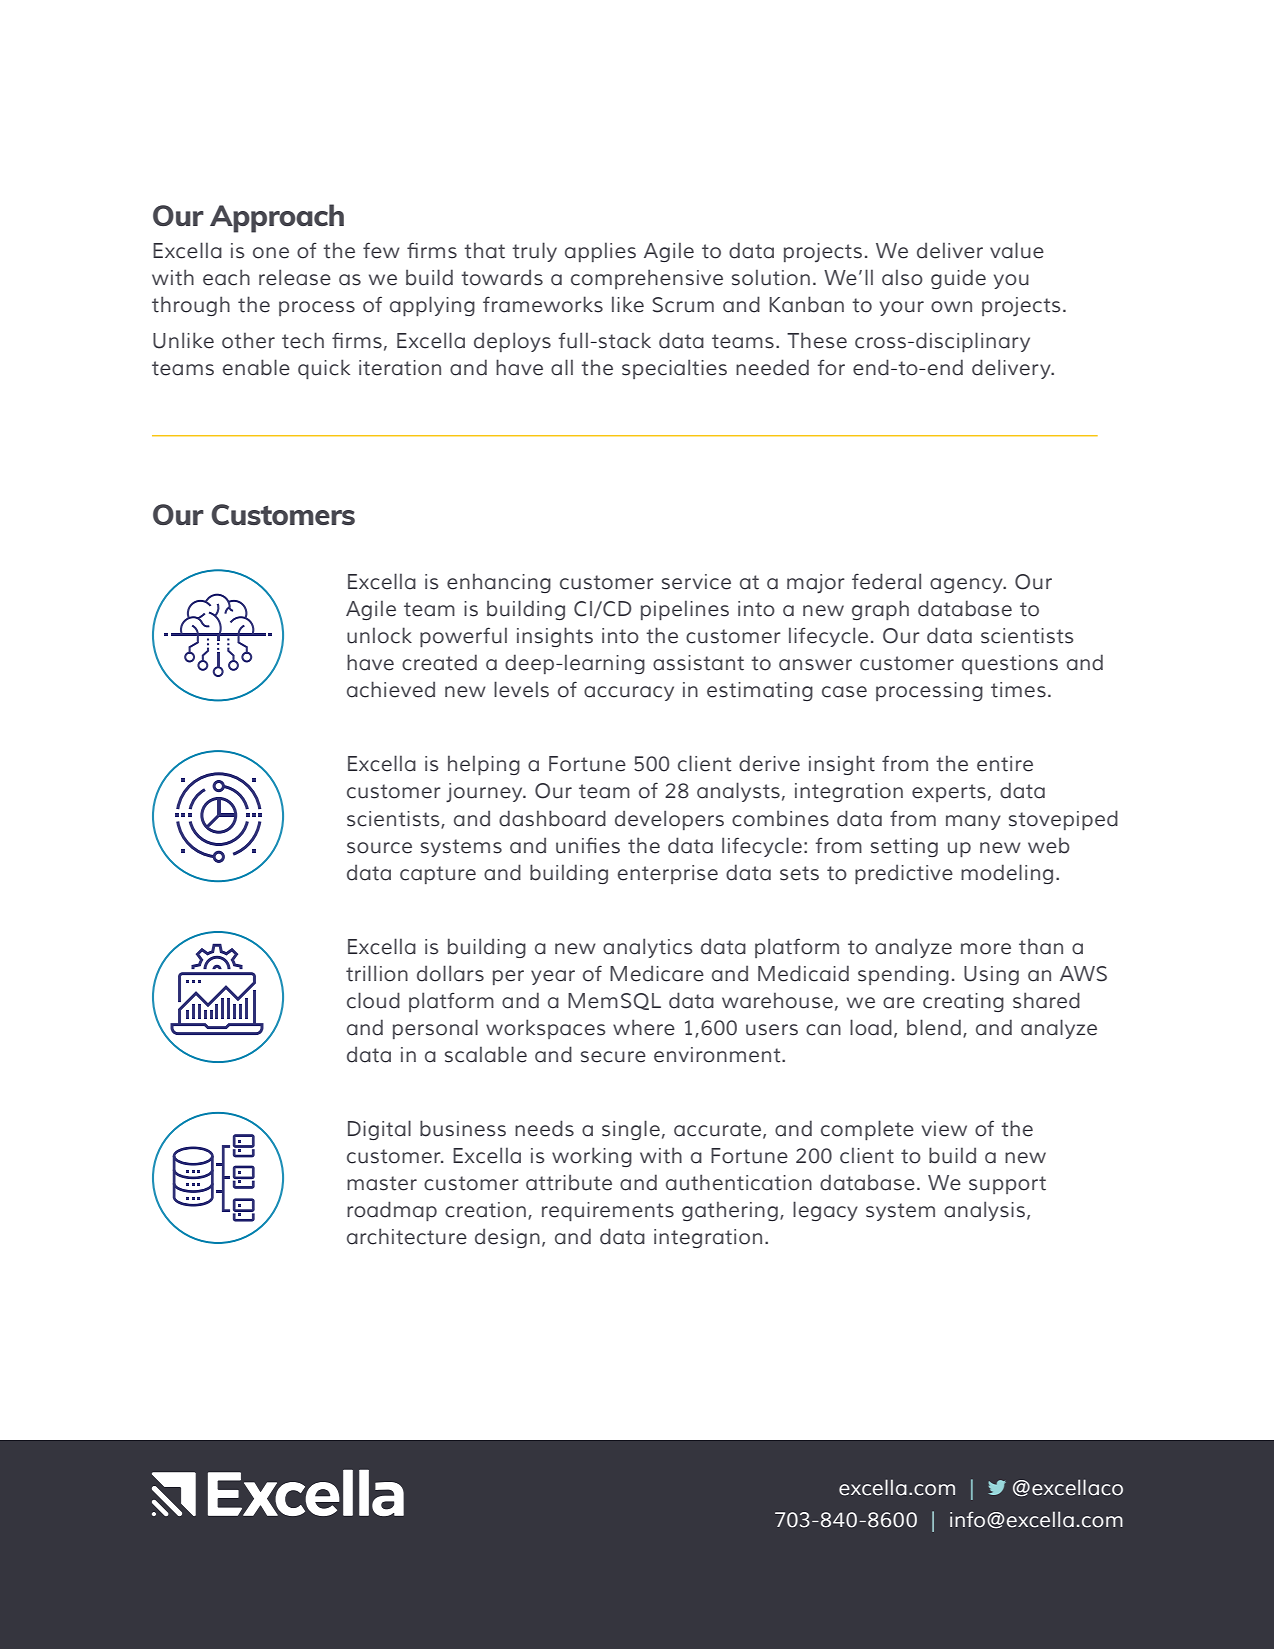 The image size is (1274, 1649). What do you see at coordinates (391, 689) in the image?
I see `achieved` at bounding box center [391, 689].
